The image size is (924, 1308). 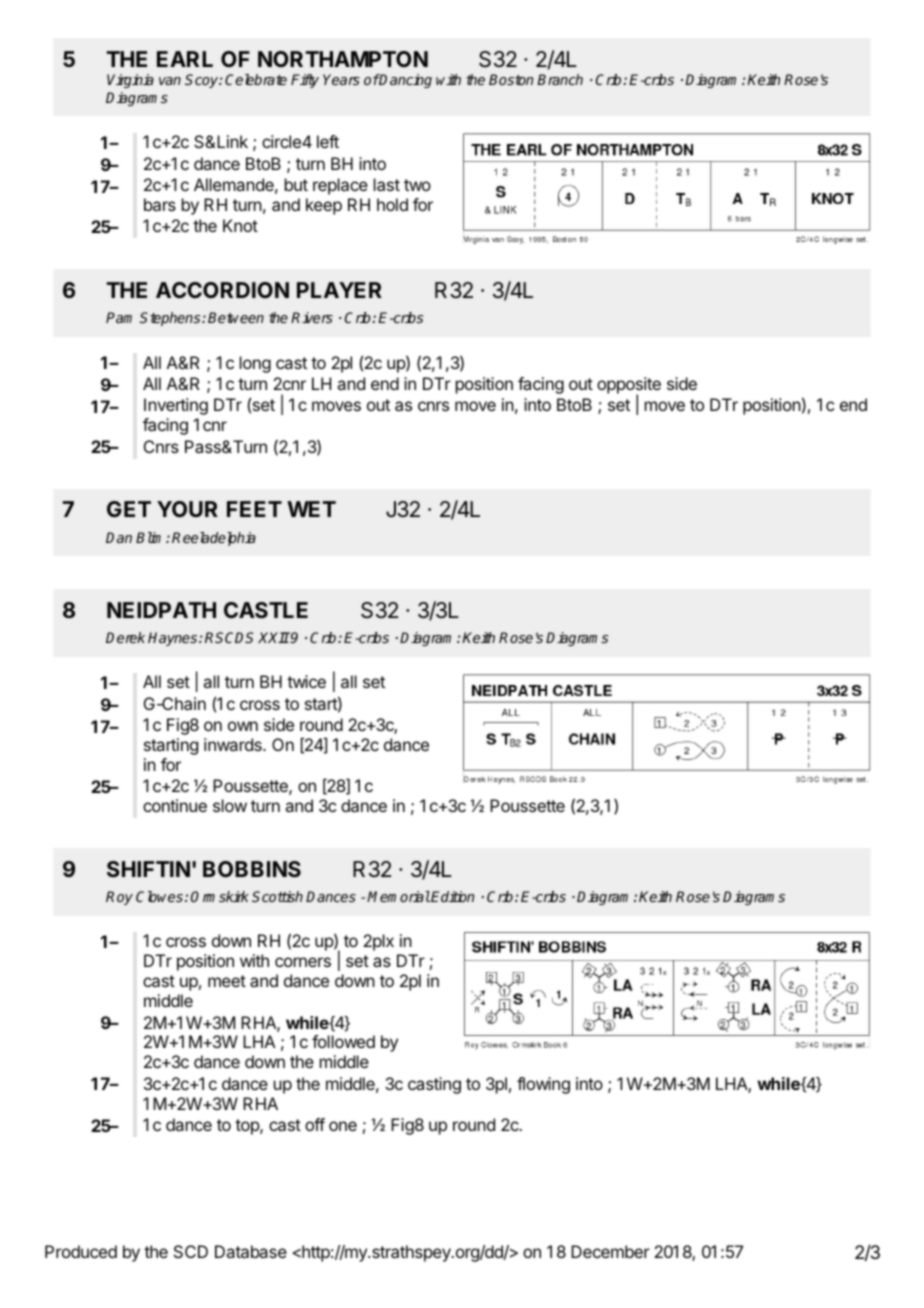 What do you see at coordinates (341, 79) in the screenshot?
I see `Years` at bounding box center [341, 79].
